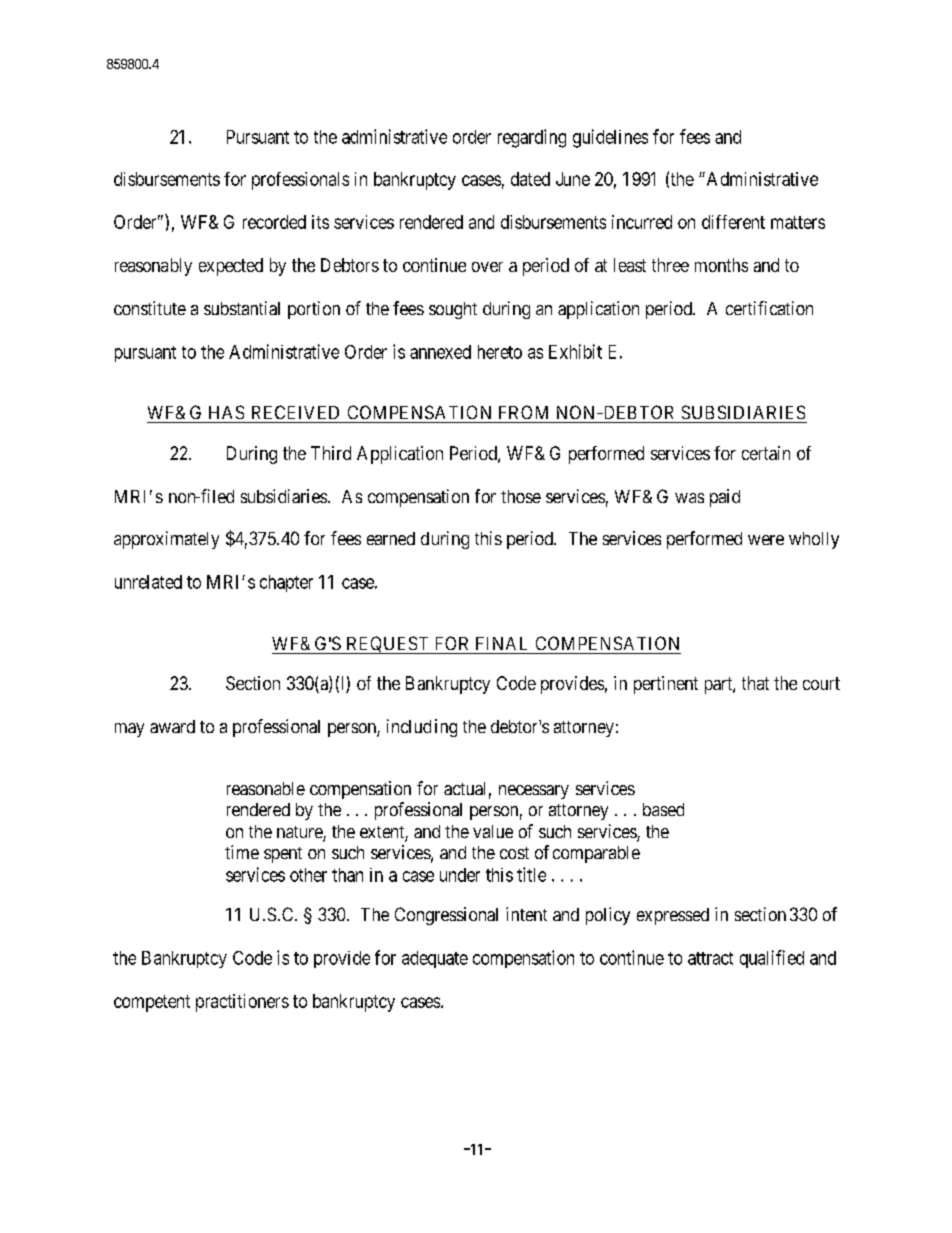 Image resolution: width=952 pixels, height=1233 pixels. Describe the element at coordinates (755, 683) in the screenshot. I see `that` at that location.
